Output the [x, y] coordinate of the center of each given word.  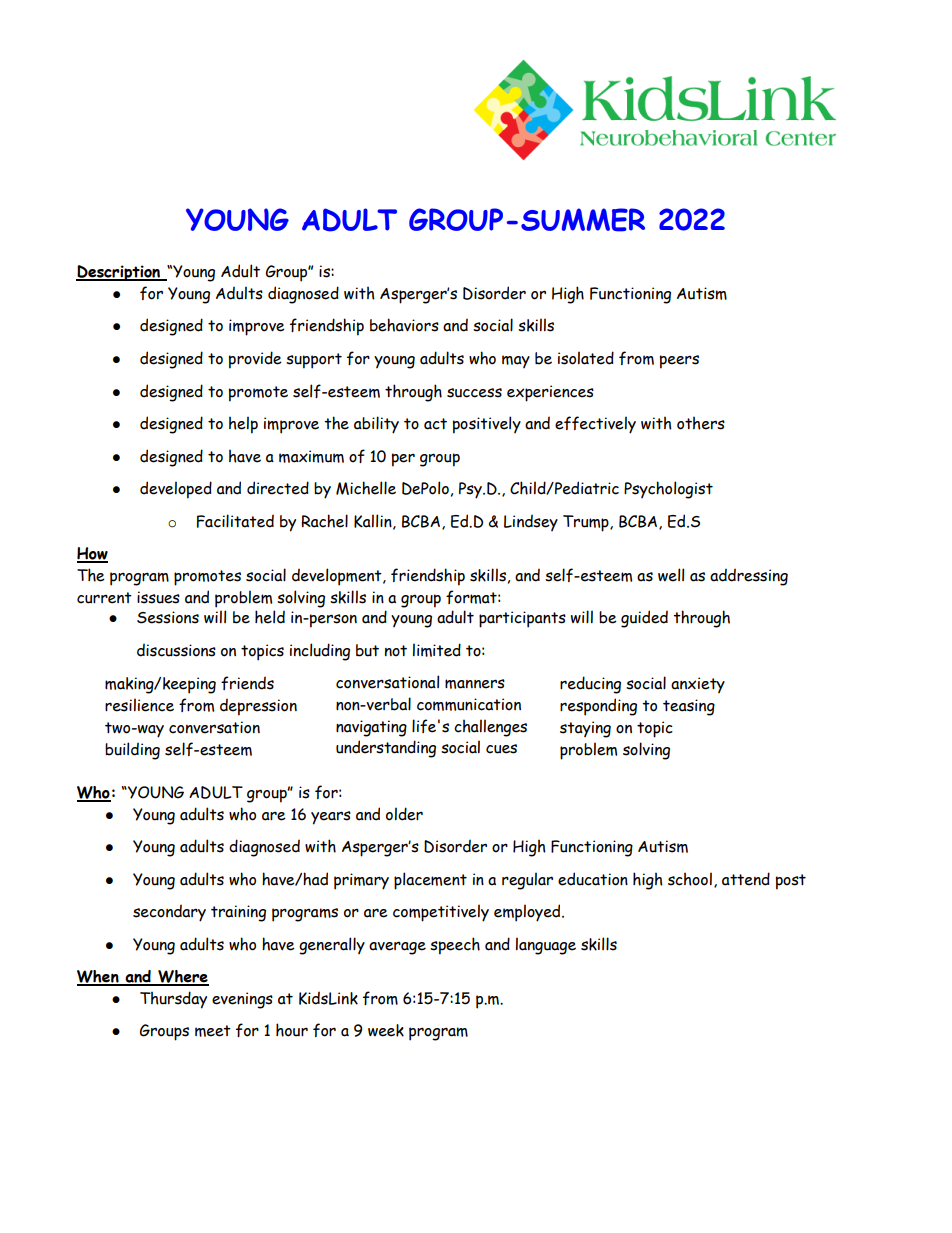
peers [679, 362]
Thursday [173, 1000]
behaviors [404, 325]
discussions [176, 650]
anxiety [698, 685]
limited [437, 650]
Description [119, 273]
